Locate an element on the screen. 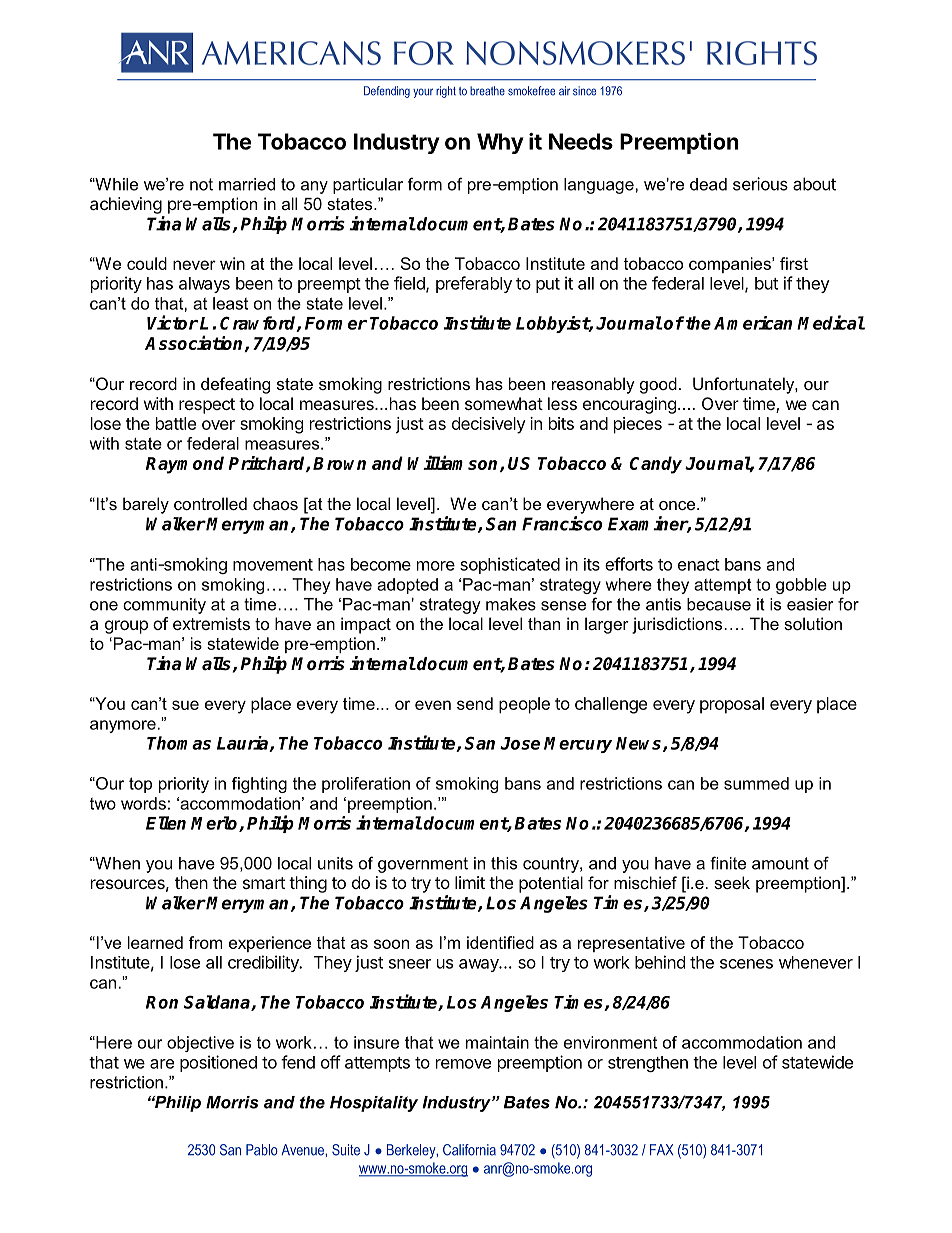 The image size is (952, 1233). not is located at coordinates (201, 184).
